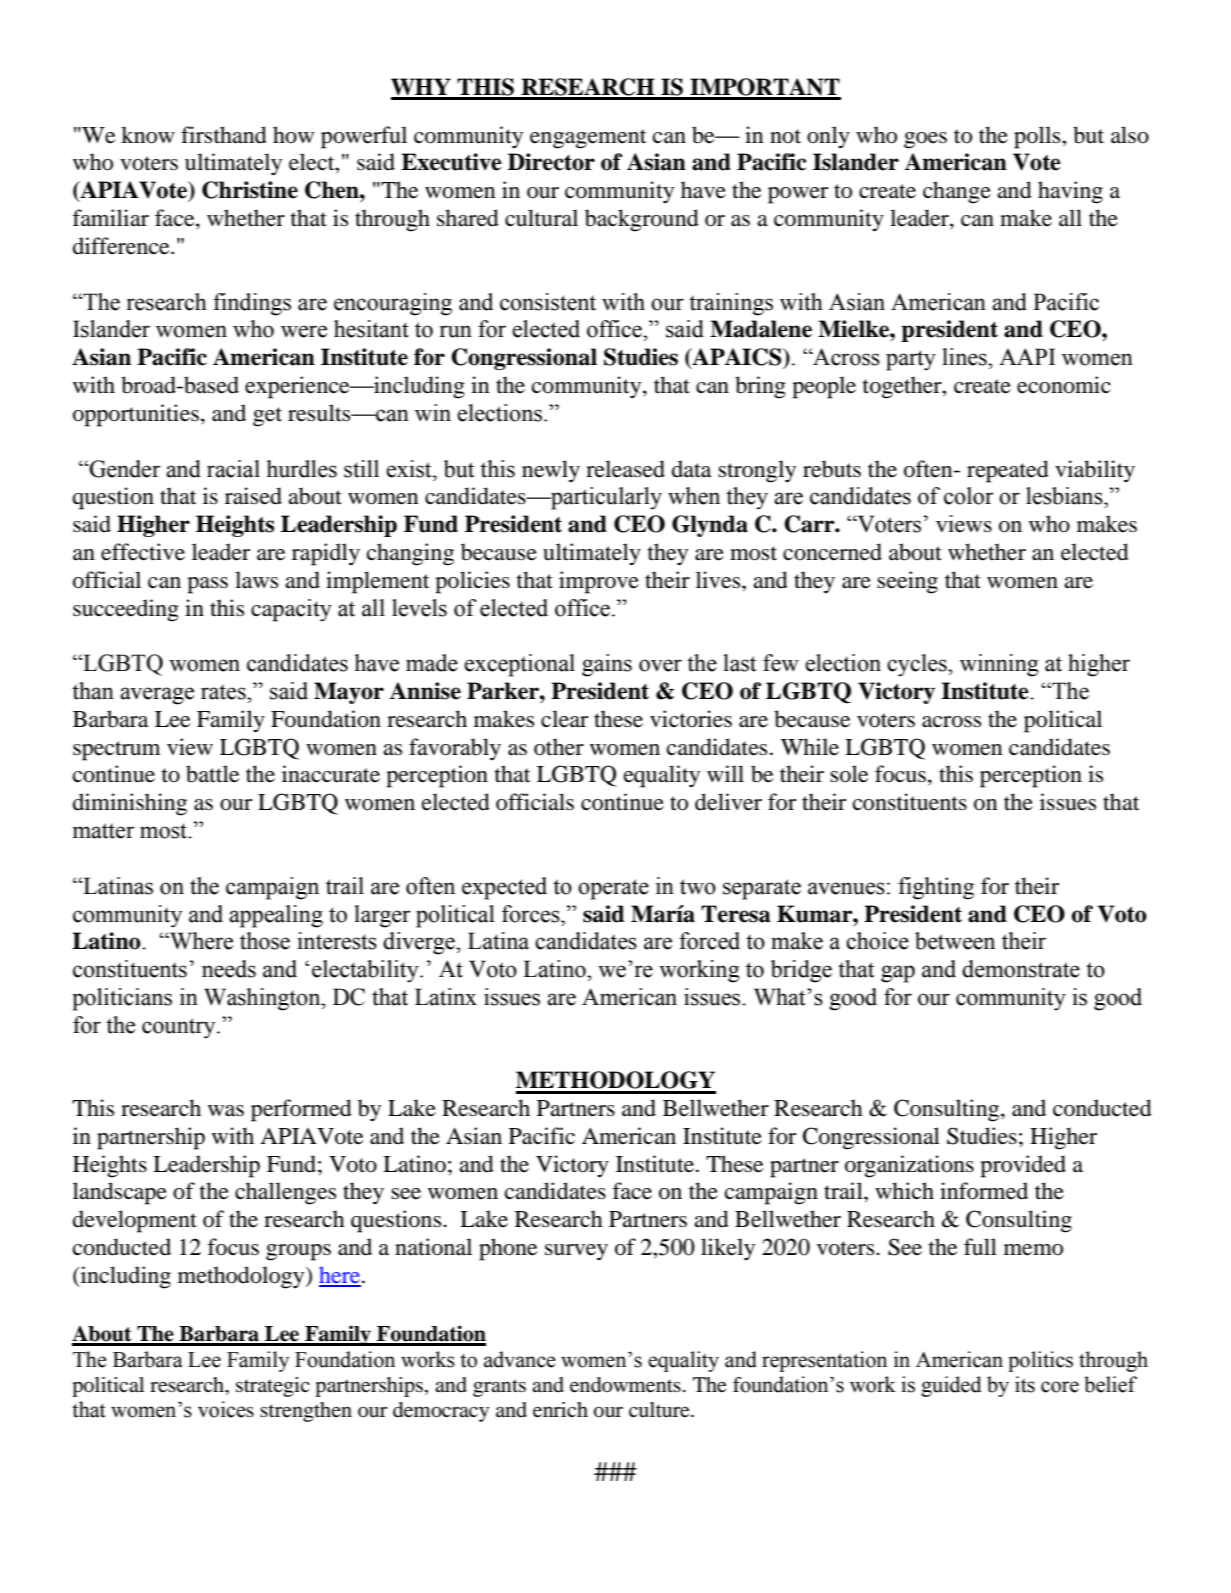 The height and width of the image is (1593, 1231). What do you see at coordinates (180, 1028) in the image?
I see `country` at bounding box center [180, 1028].
